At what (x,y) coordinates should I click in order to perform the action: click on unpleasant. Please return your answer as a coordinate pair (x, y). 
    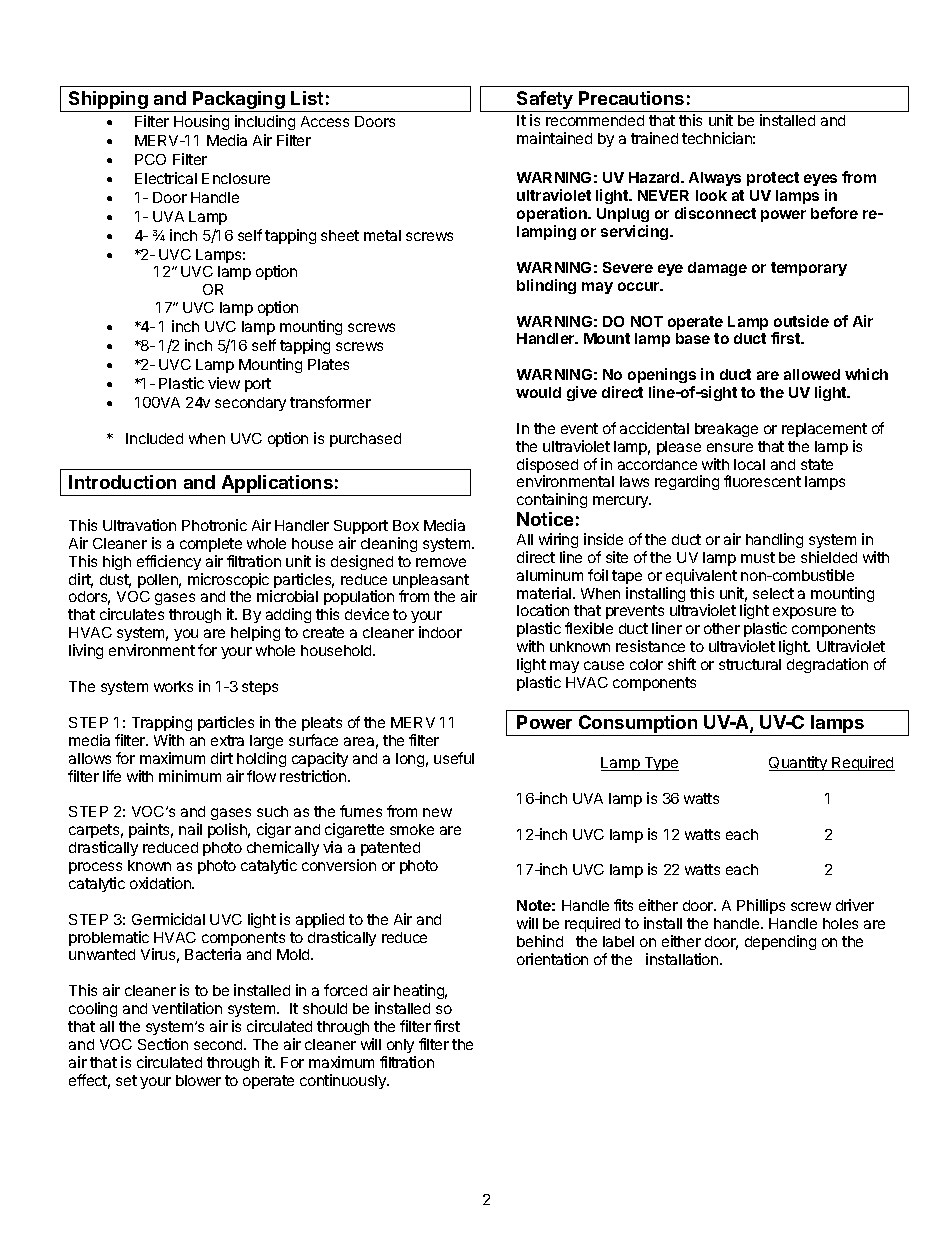
    Looking at the image, I should click on (432, 582).
